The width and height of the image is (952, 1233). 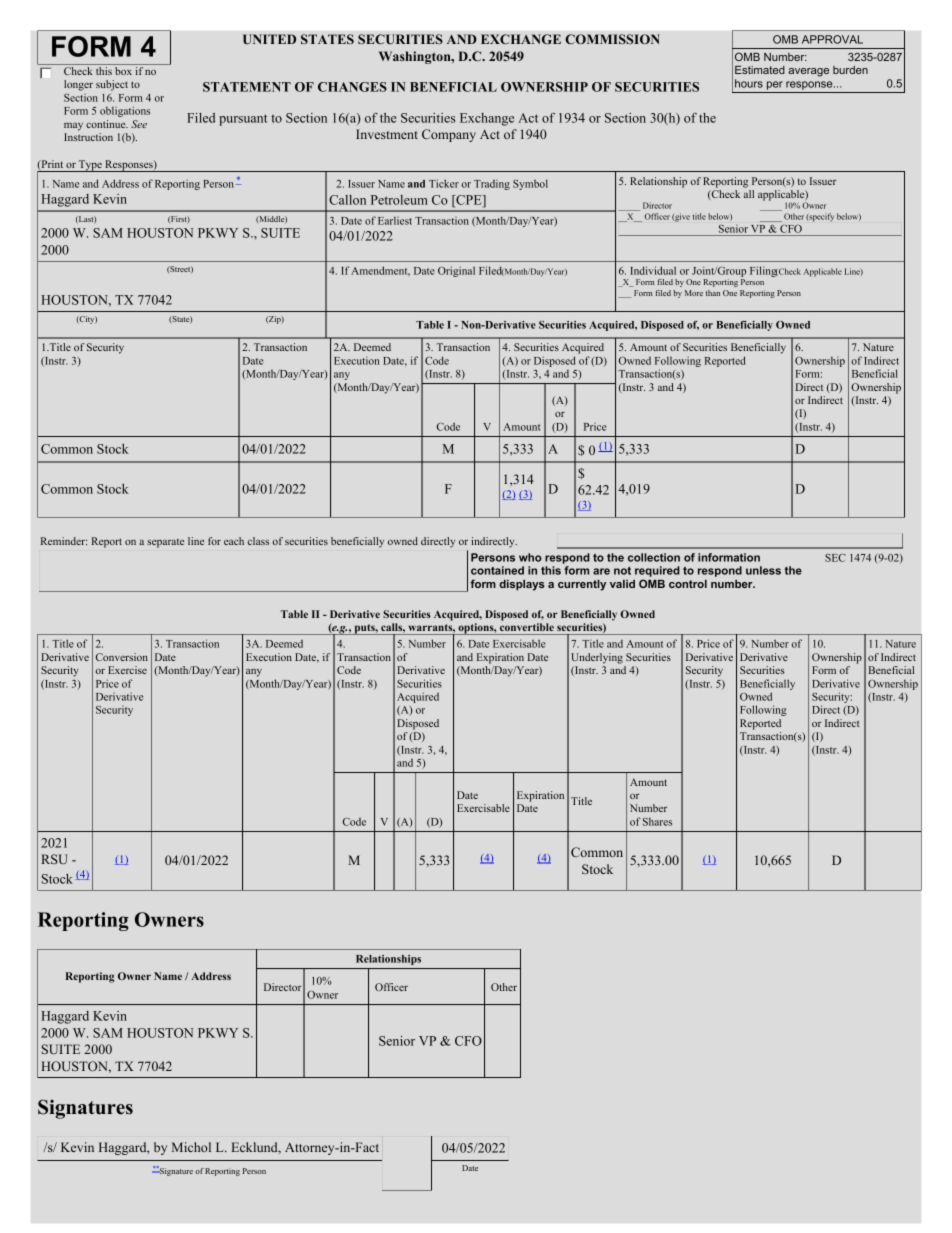 I want to click on CHANGES, so click(x=352, y=87).
